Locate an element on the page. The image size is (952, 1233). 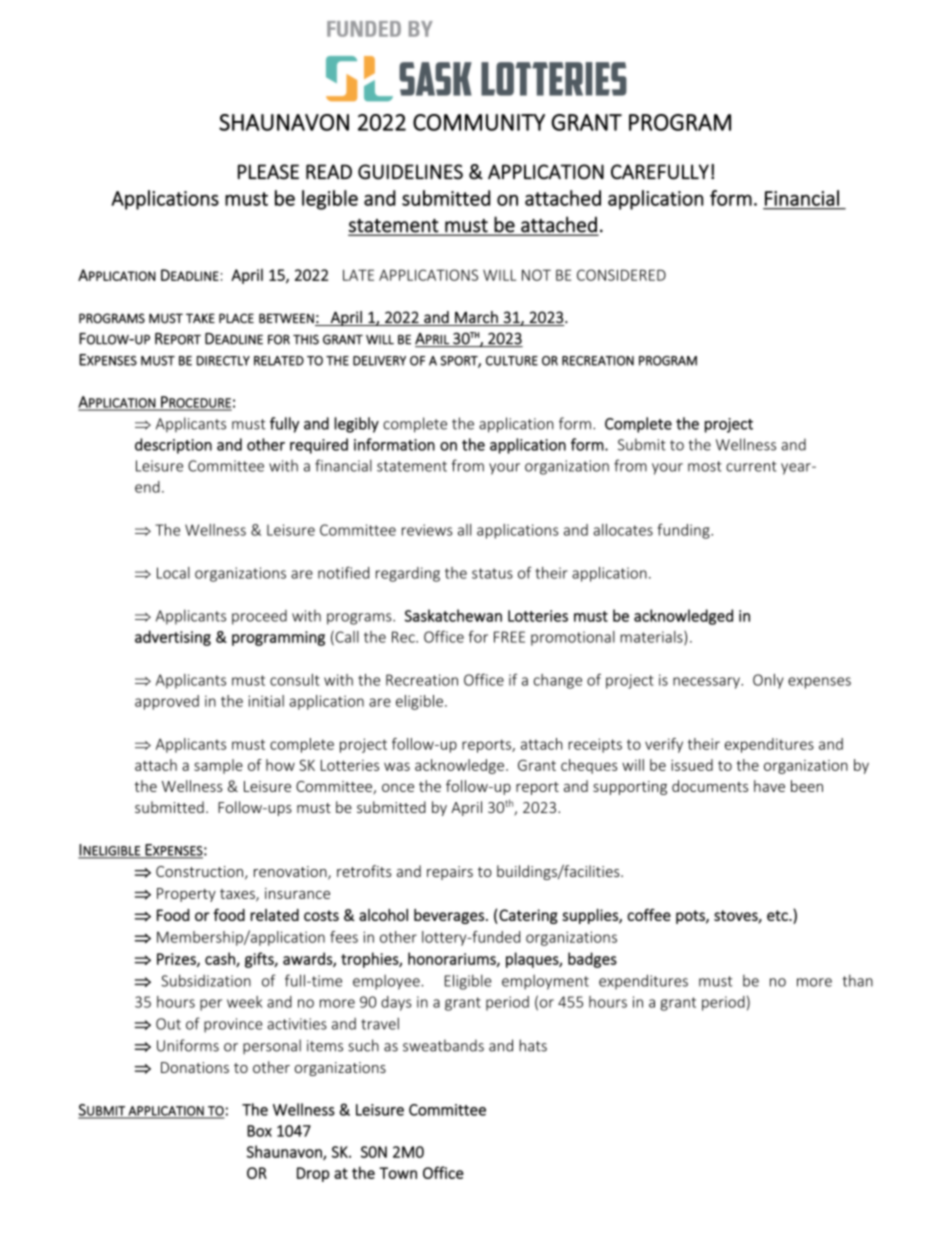
sample is located at coordinates (218, 766).
